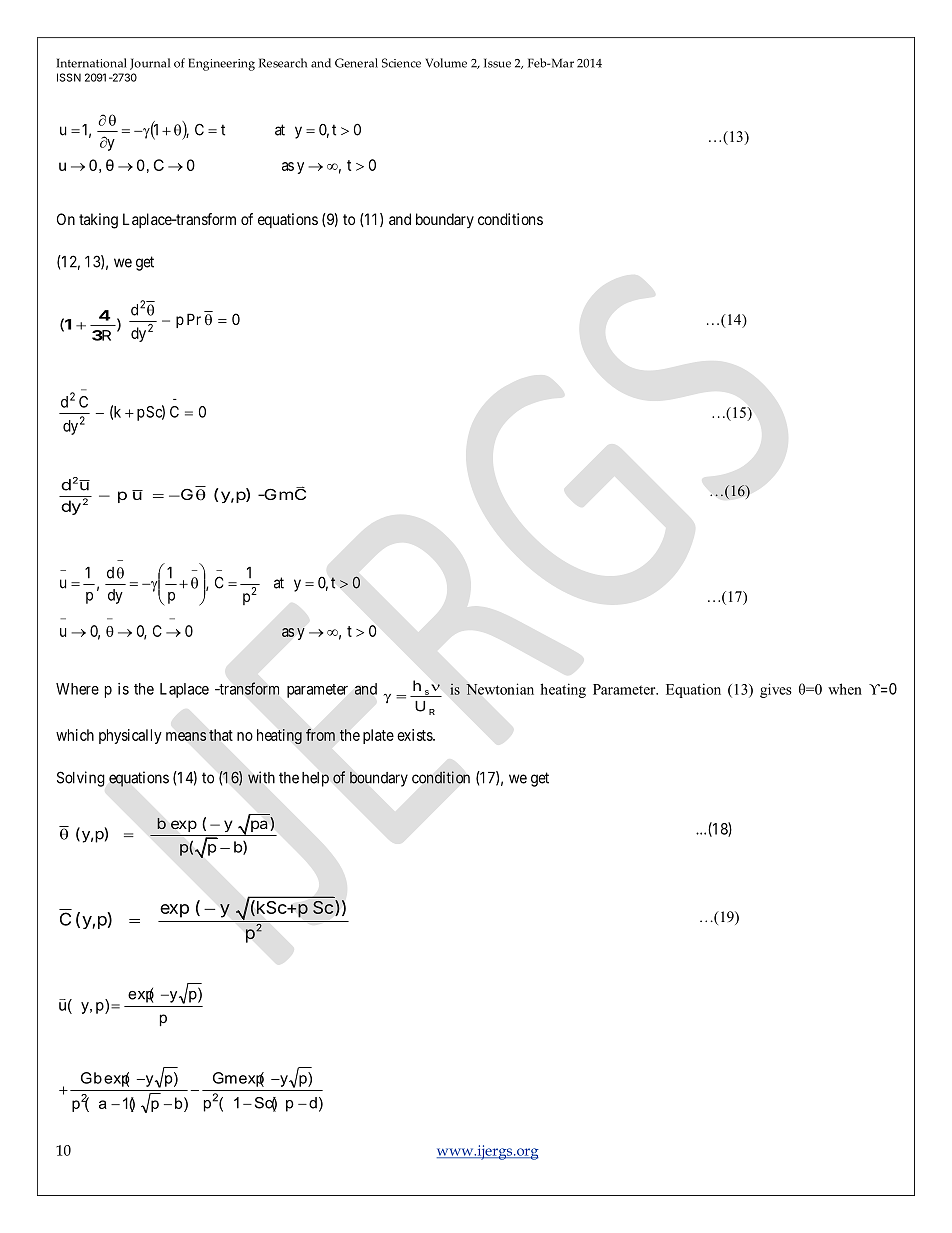  I want to click on Journal, so click(150, 64).
